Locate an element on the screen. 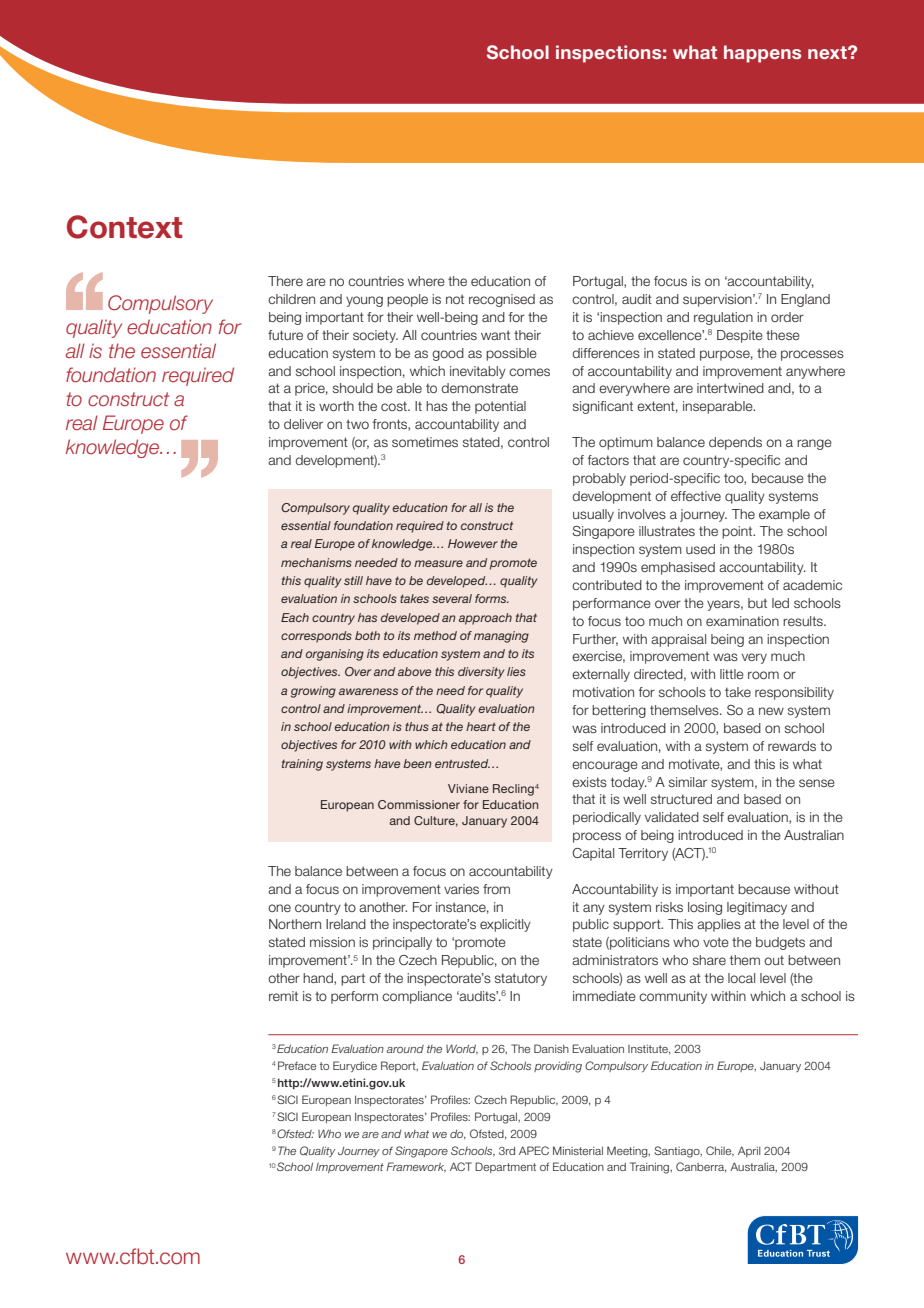  deliver is located at coordinates (303, 424).
